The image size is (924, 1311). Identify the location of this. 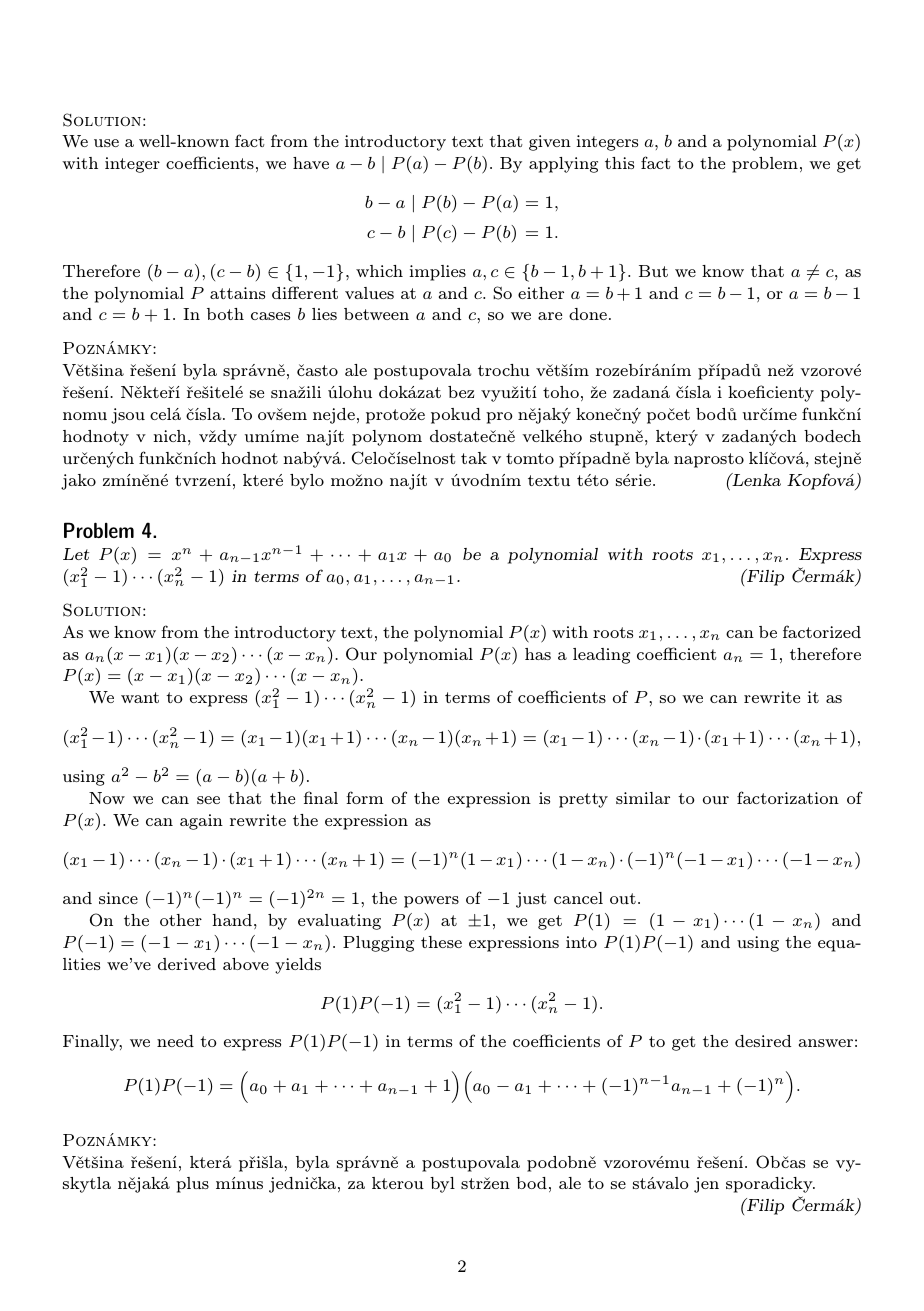
(619, 163).
